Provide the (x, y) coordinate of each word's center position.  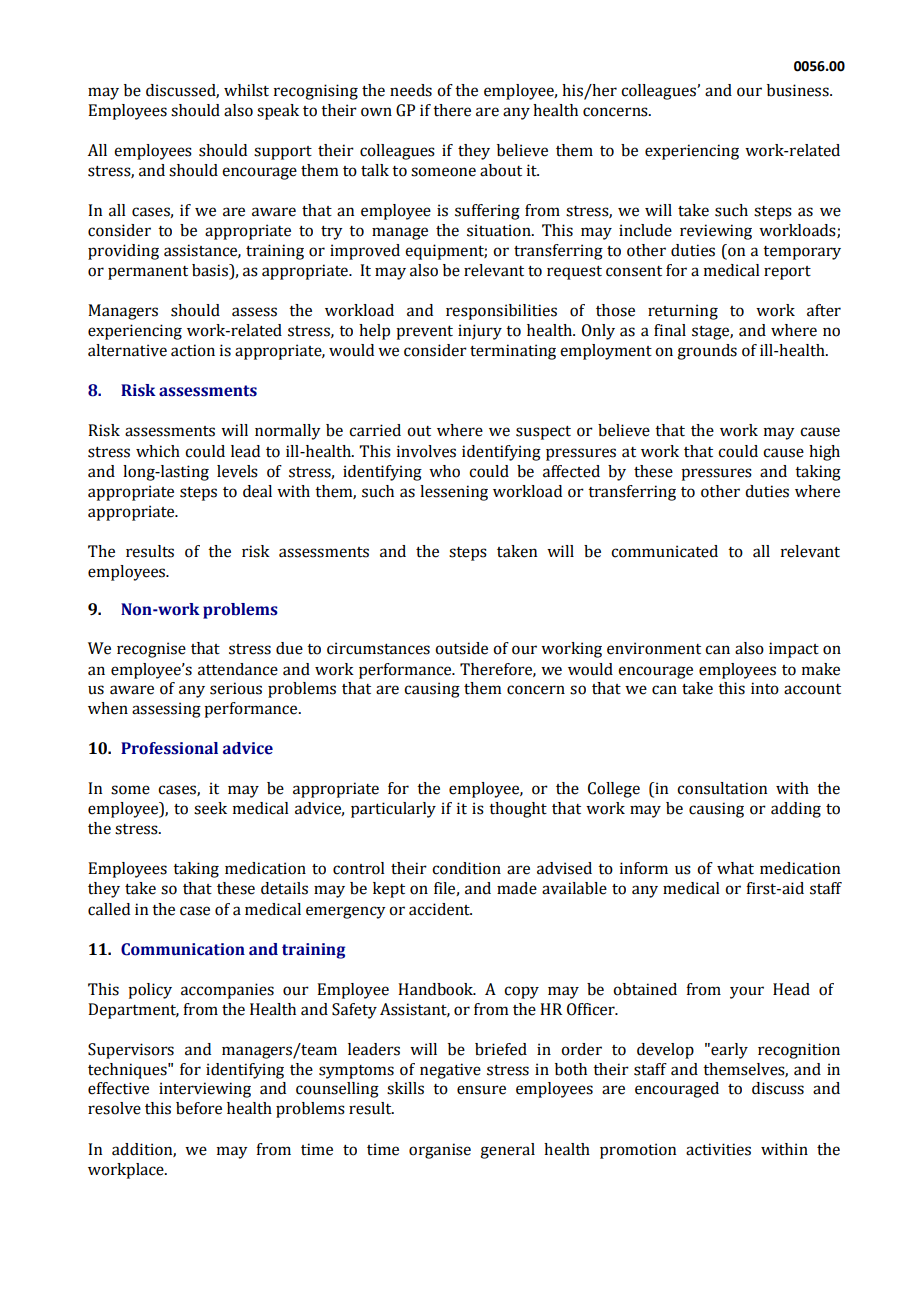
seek (210, 808)
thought (518, 810)
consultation (722, 788)
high (824, 453)
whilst (246, 90)
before (199, 1108)
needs (411, 90)
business (799, 90)
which (158, 451)
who (444, 471)
